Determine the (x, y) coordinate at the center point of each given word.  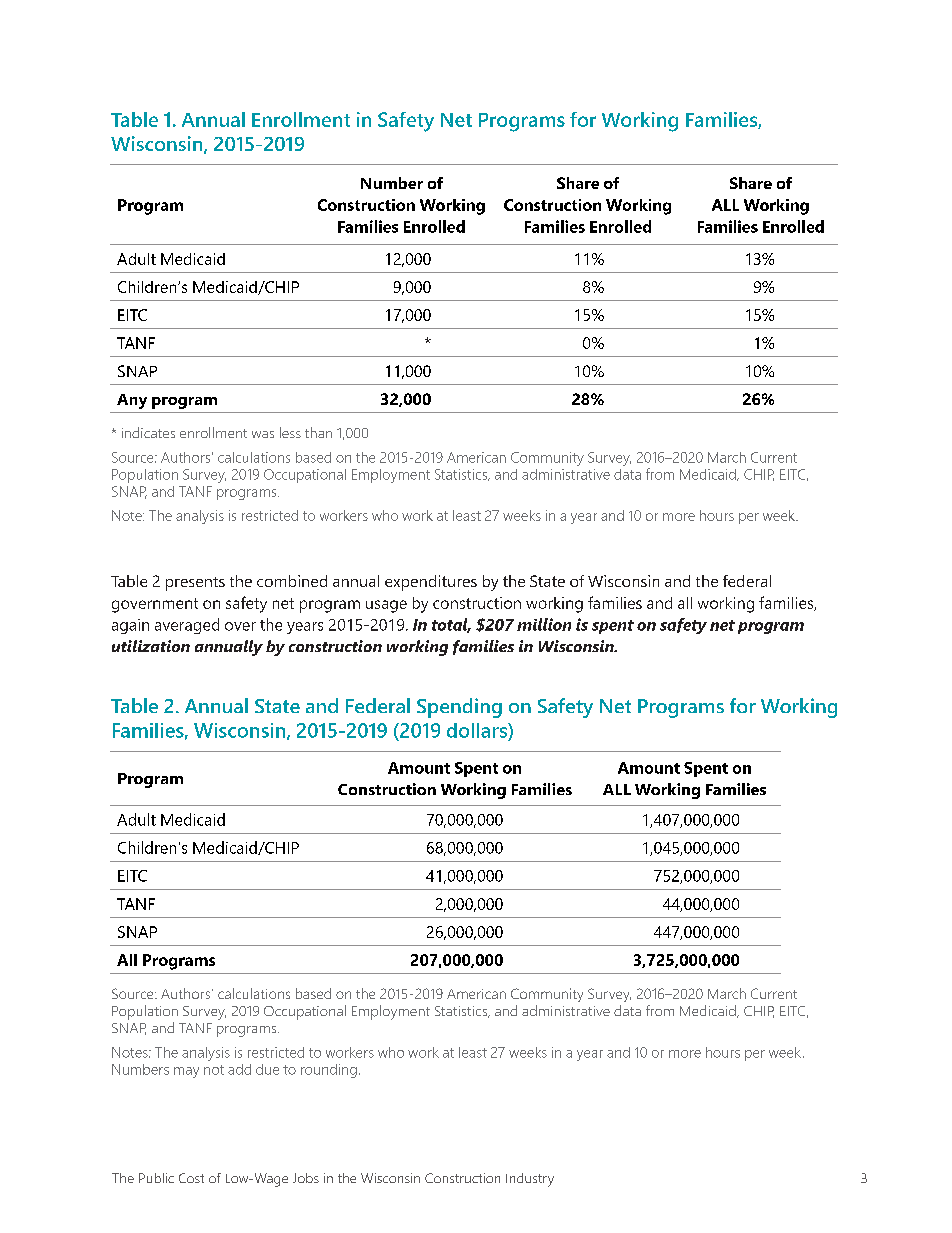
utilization (151, 646)
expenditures (431, 583)
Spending (459, 708)
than (318, 432)
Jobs (306, 1178)
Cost (191, 1178)
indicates (148, 432)
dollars (478, 730)
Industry (530, 1180)
